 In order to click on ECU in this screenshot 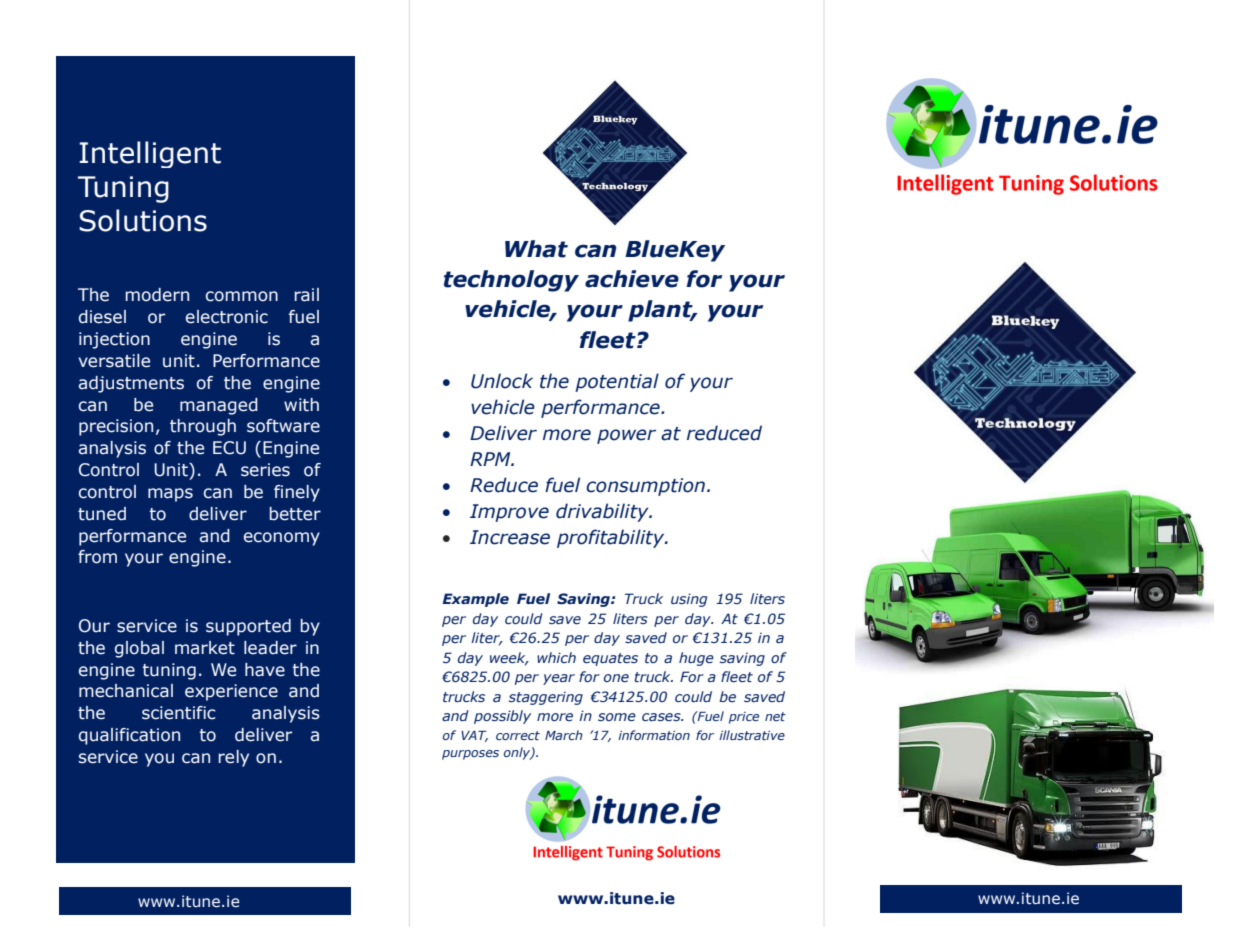, I will do `click(229, 448)`.
